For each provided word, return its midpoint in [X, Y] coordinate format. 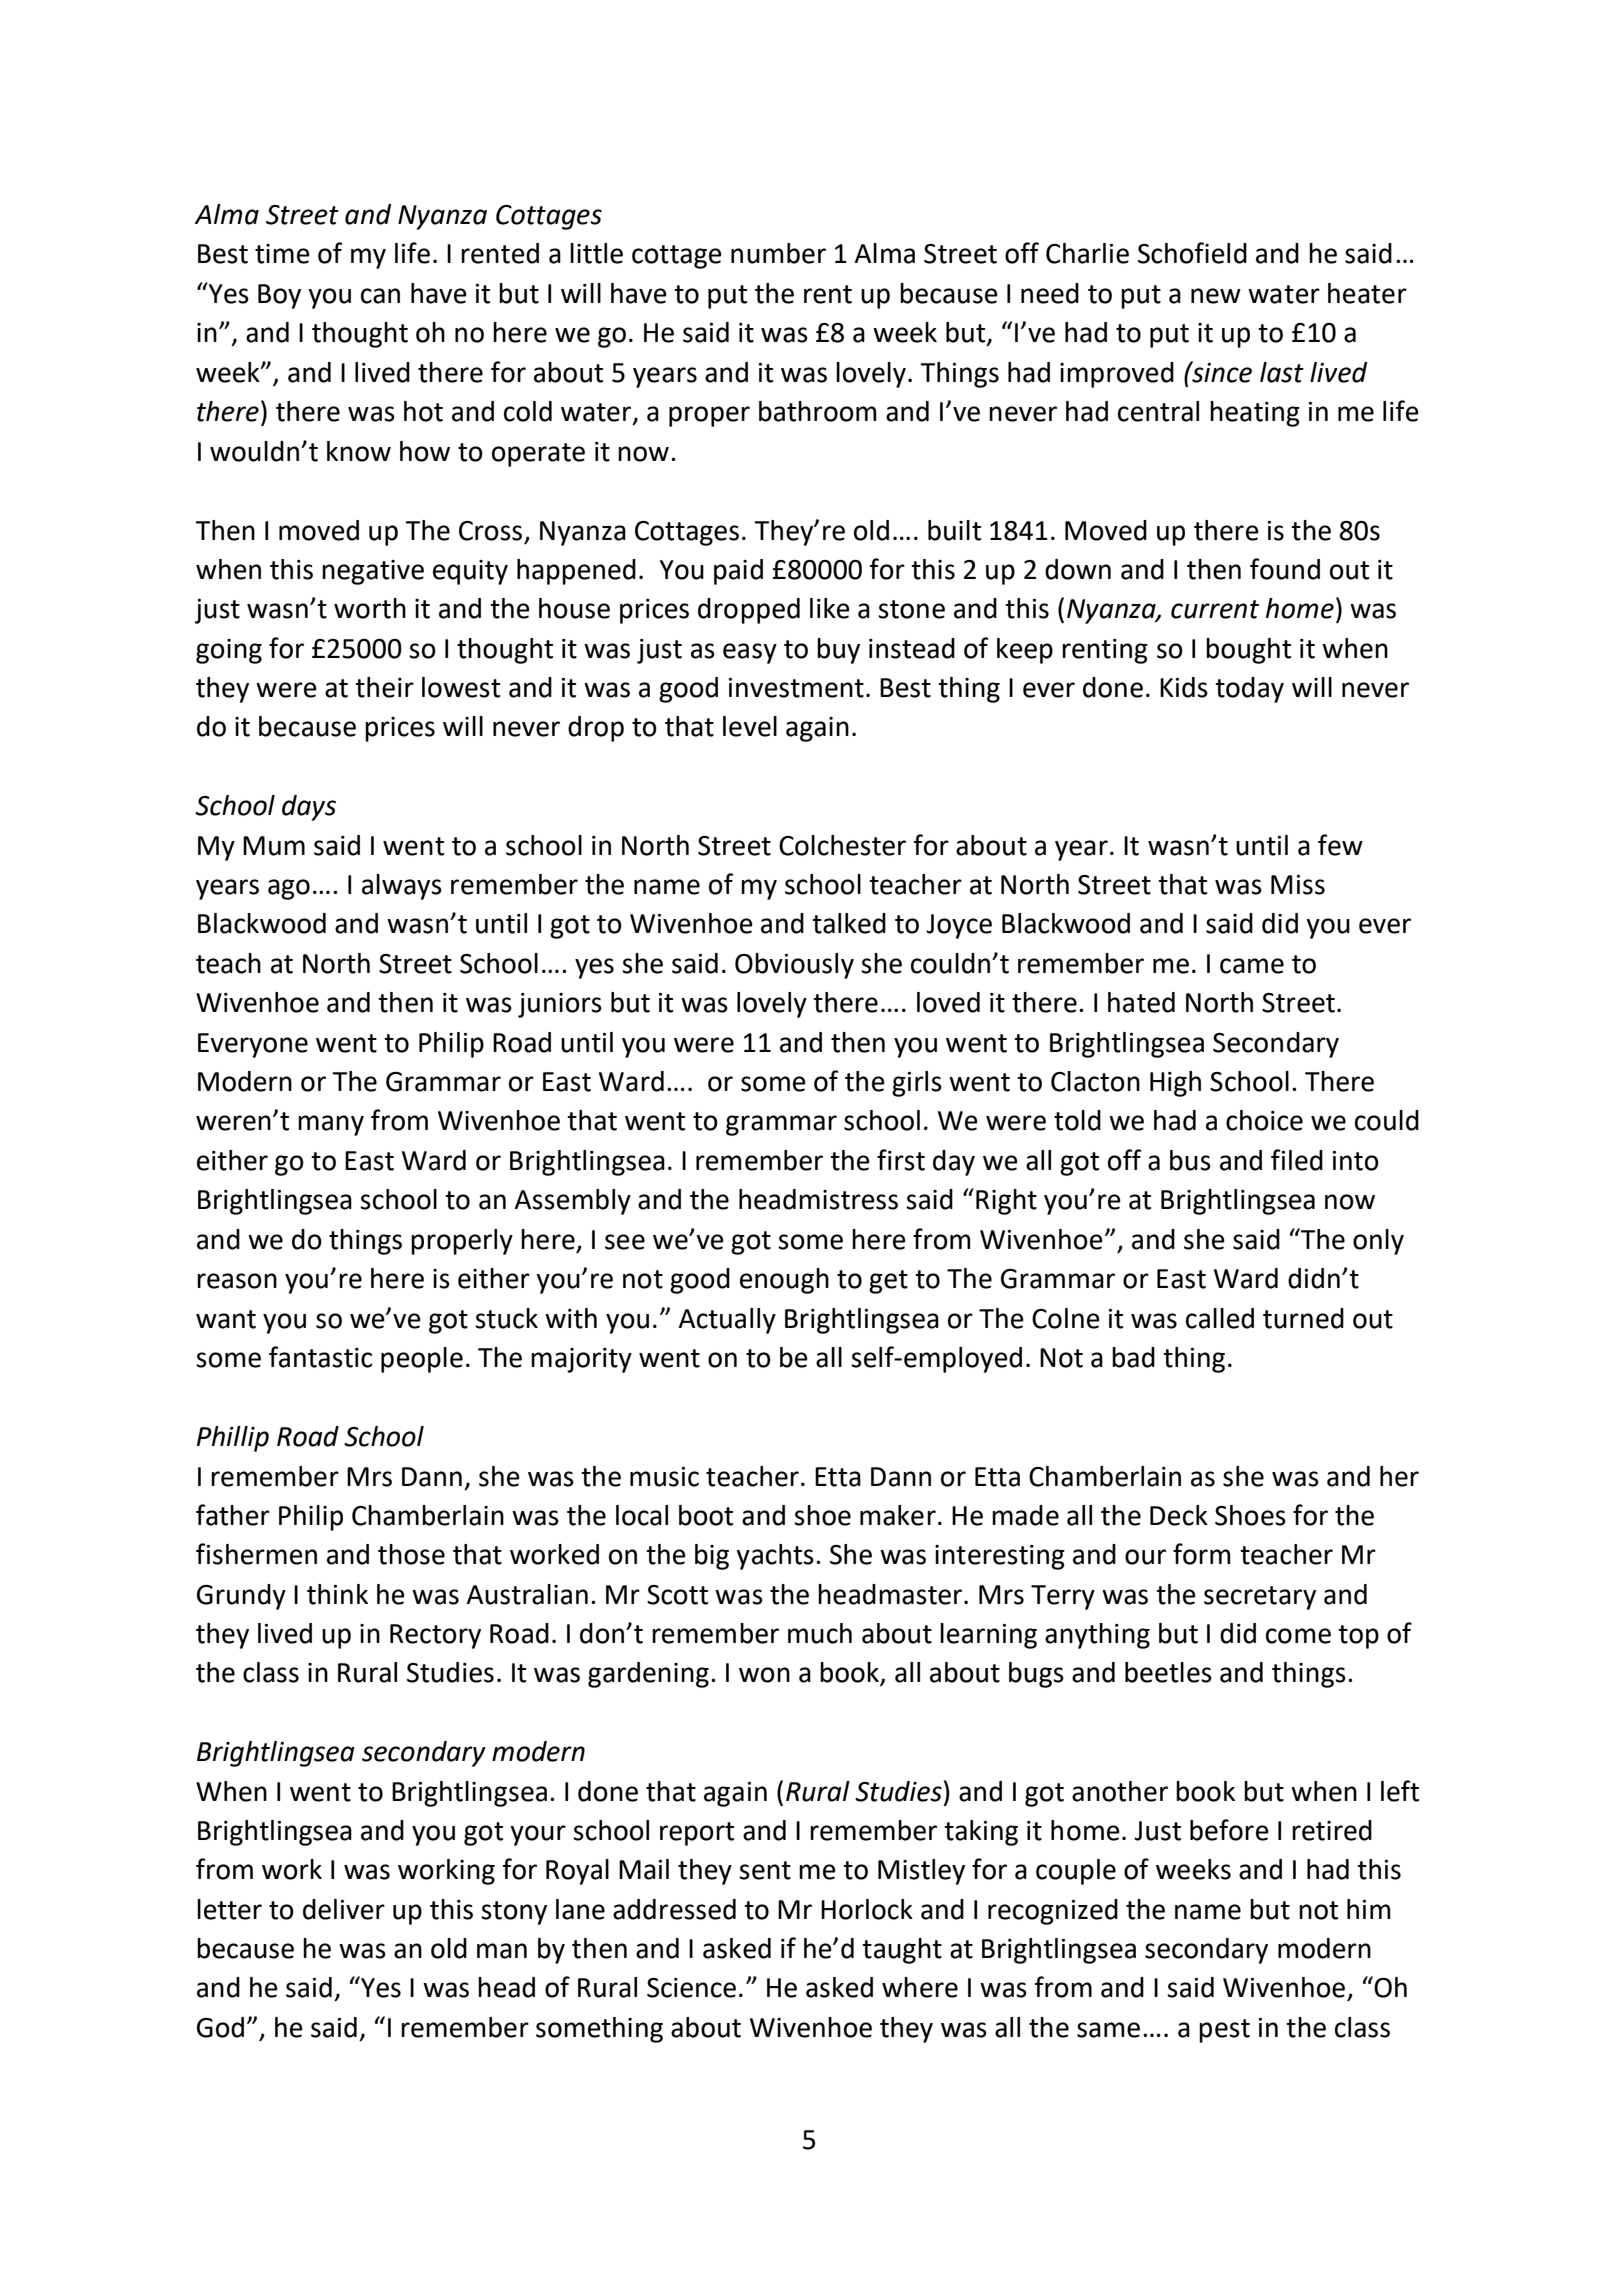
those [411, 1554]
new [1216, 296]
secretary [1260, 1598]
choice [1264, 1120]
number [778, 253]
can [380, 296]
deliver [344, 1909]
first [901, 1160]
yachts [775, 1557]
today [1249, 690]
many [331, 1125]
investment [796, 688]
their [384, 687]
